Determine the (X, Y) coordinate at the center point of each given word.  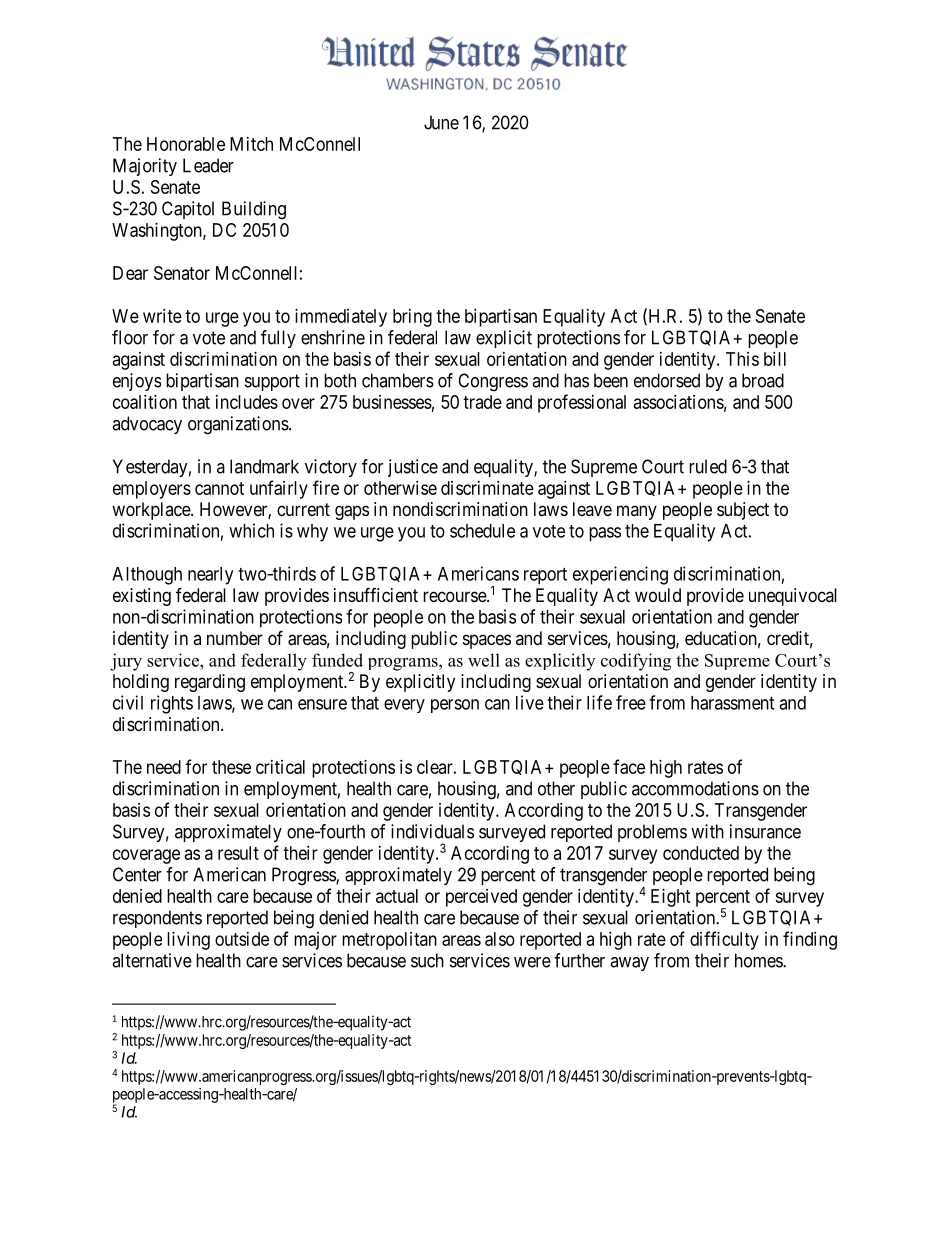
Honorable (186, 144)
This (742, 359)
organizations (238, 425)
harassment (732, 703)
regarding (210, 683)
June (441, 122)
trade (482, 402)
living (188, 941)
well (484, 660)
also (500, 939)
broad (763, 380)
